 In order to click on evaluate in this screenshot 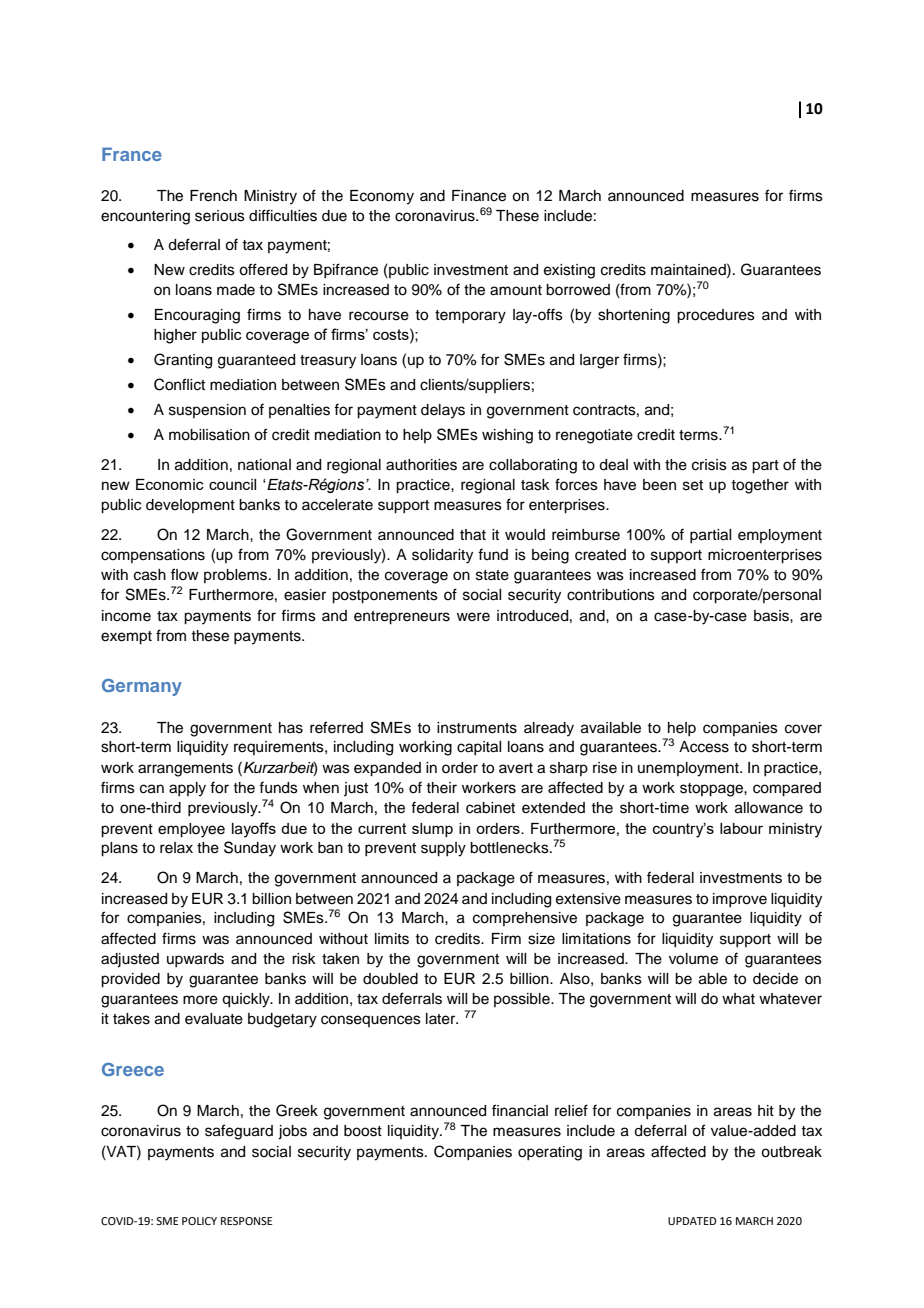, I will do `click(214, 1019)`.
